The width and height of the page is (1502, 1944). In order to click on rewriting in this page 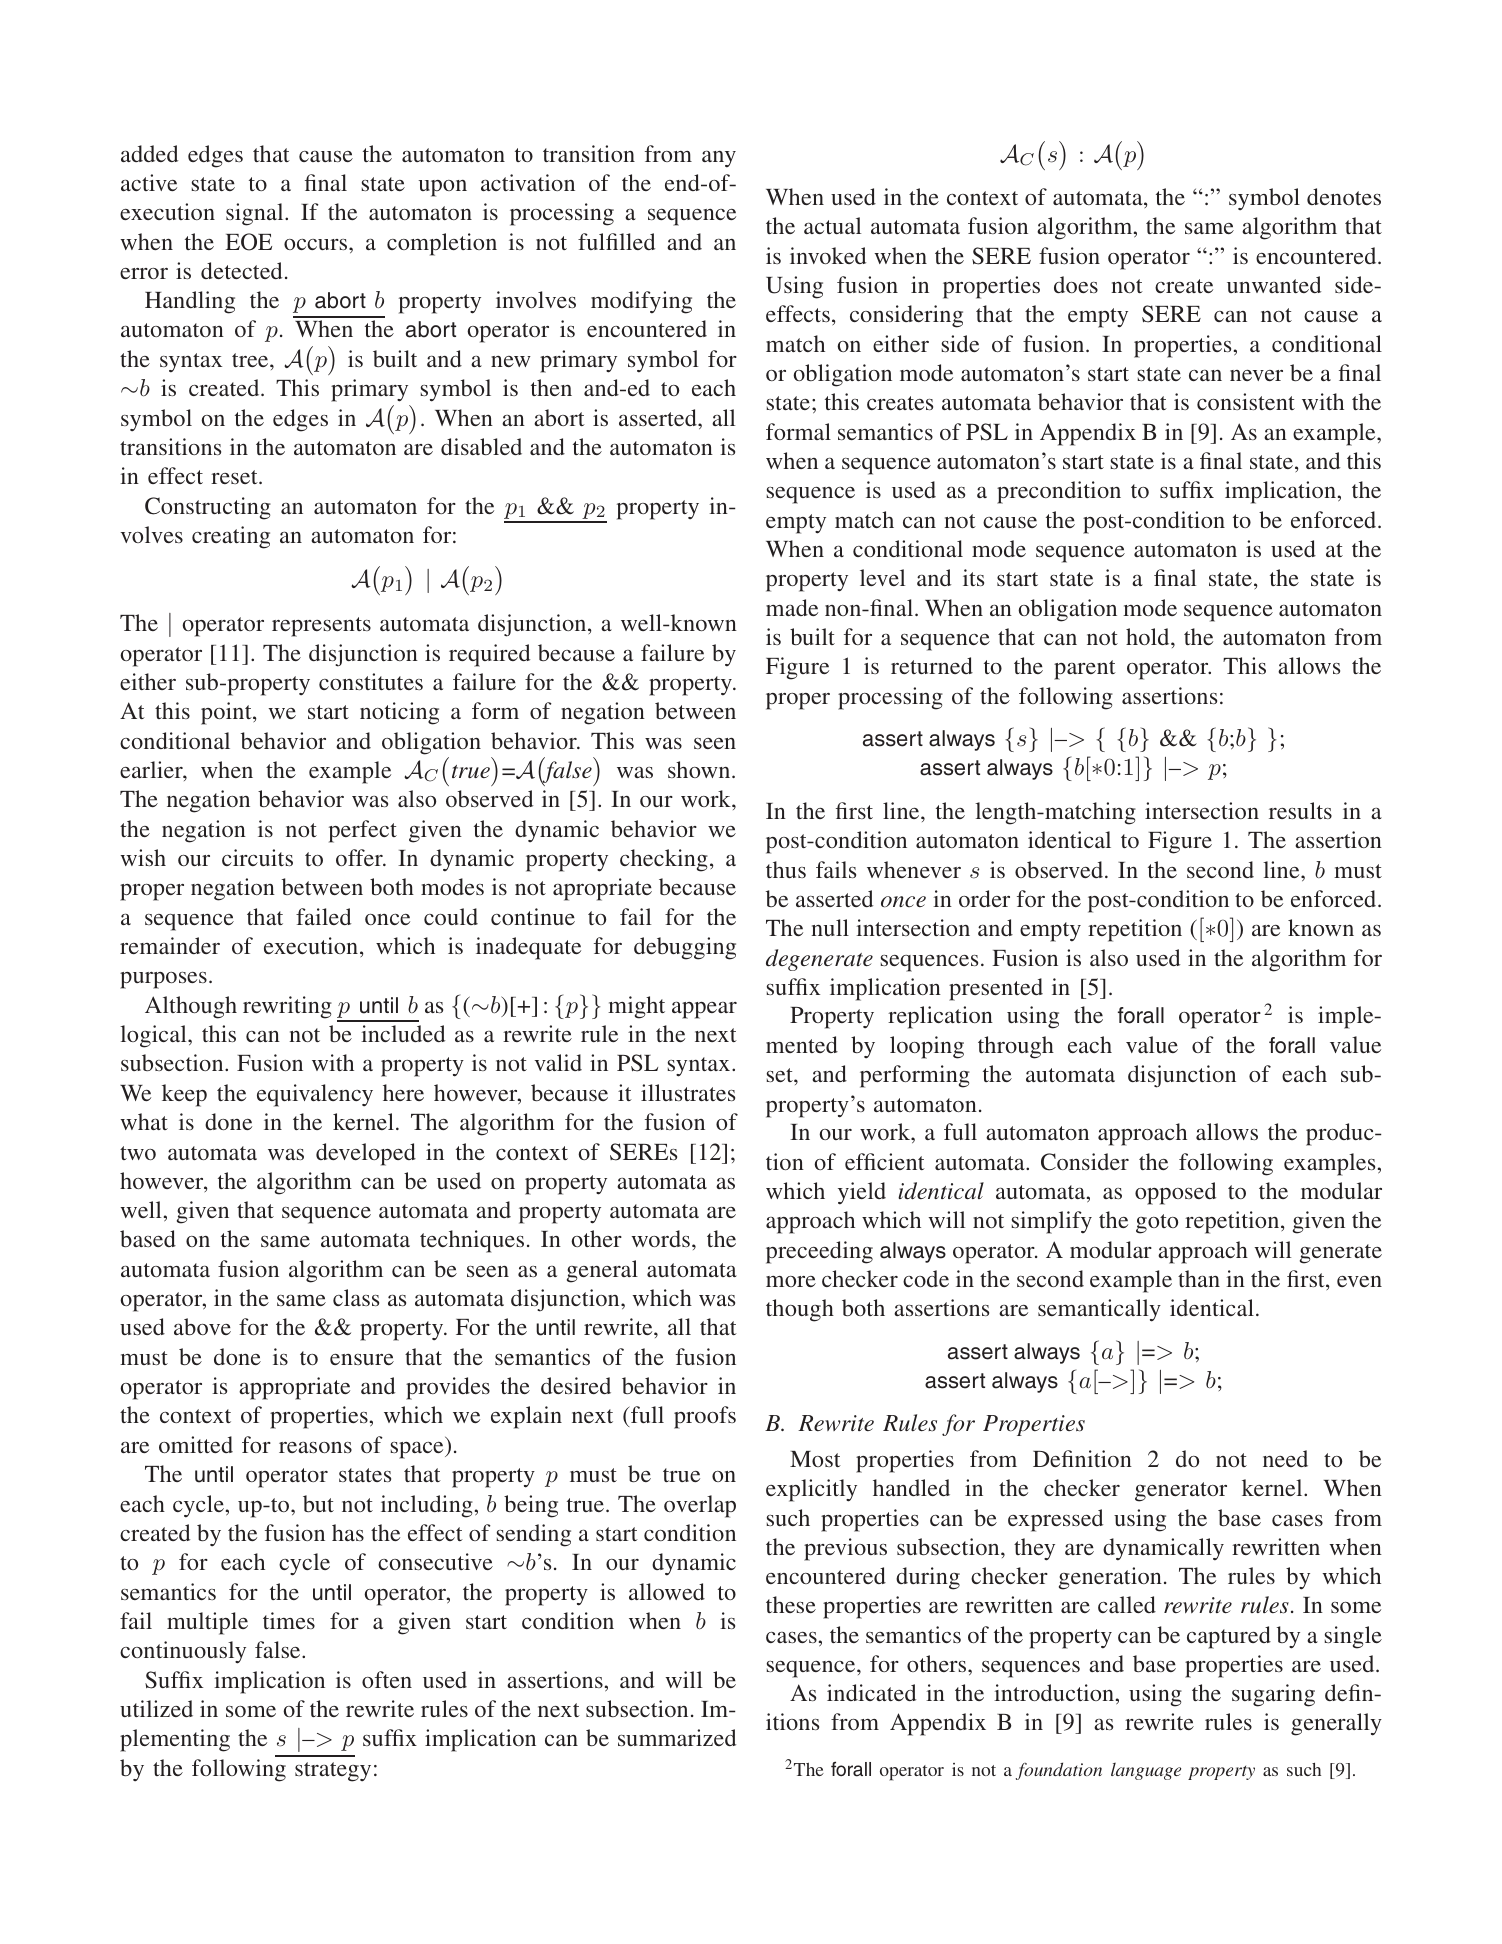, I will do `click(287, 1007)`.
